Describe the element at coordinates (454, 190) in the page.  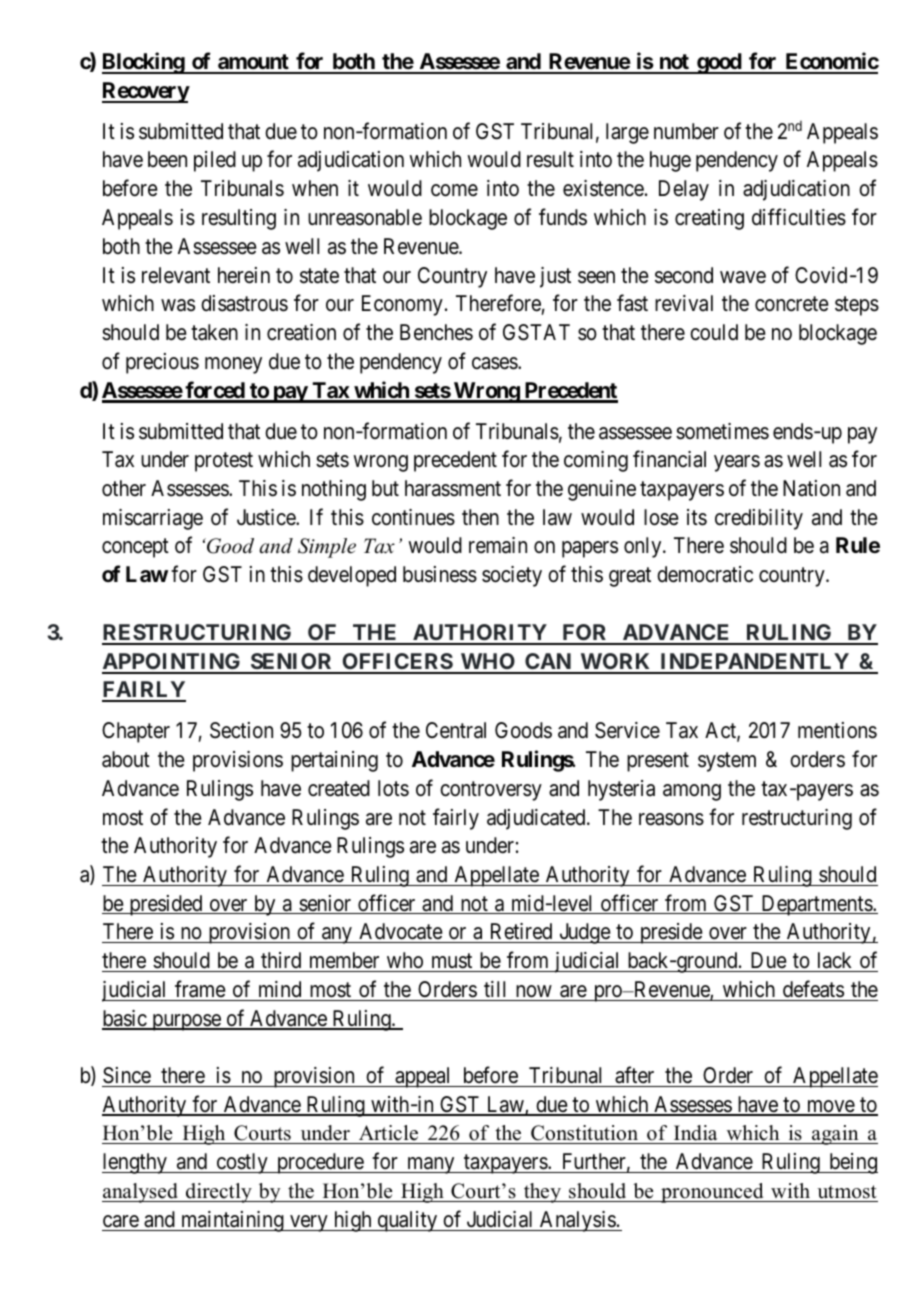
I see `come` at that location.
